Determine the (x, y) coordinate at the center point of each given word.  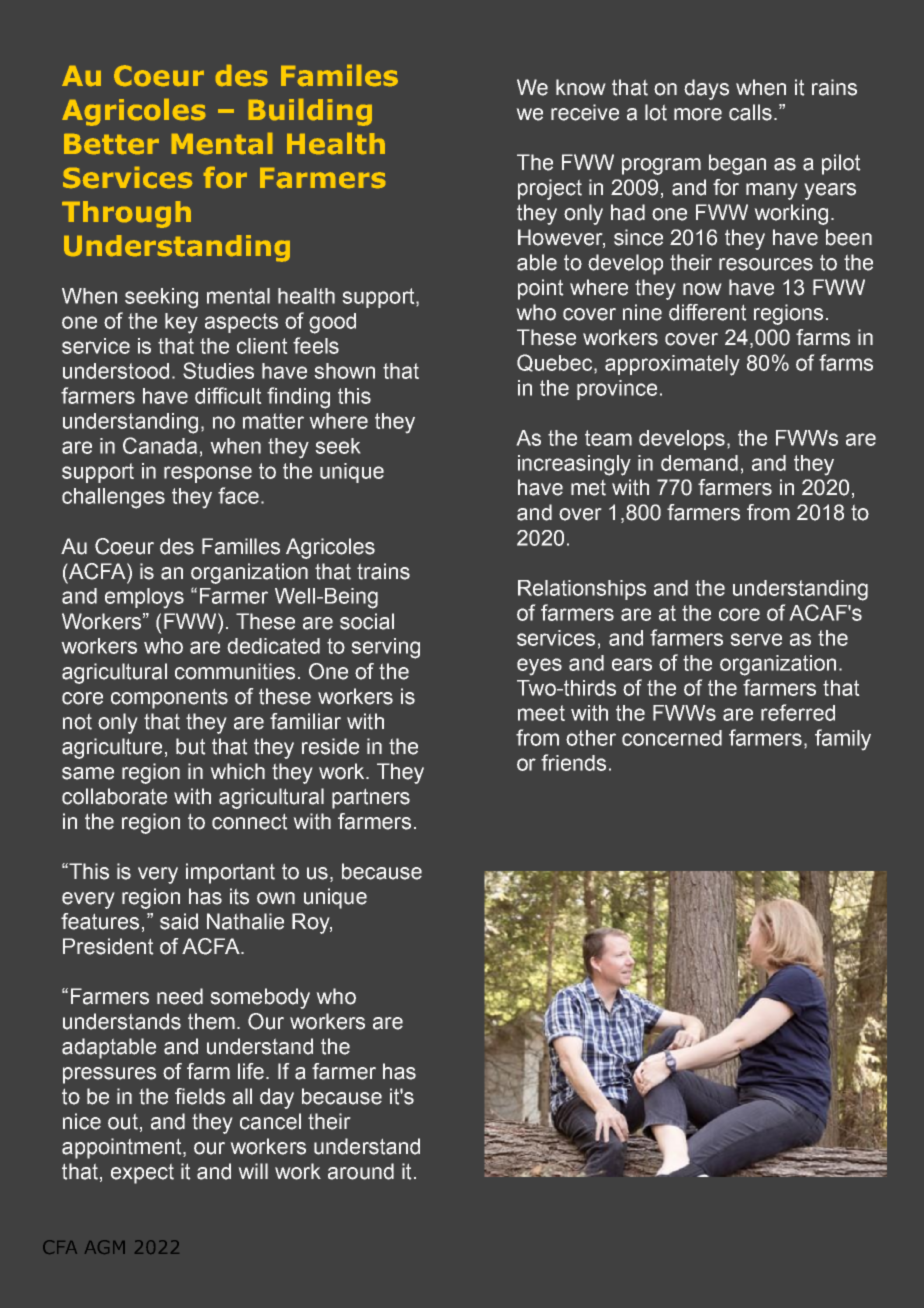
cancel (270, 1121)
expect (142, 1174)
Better (111, 144)
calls (750, 112)
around (361, 1171)
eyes (539, 666)
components (169, 699)
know (580, 87)
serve (756, 639)
